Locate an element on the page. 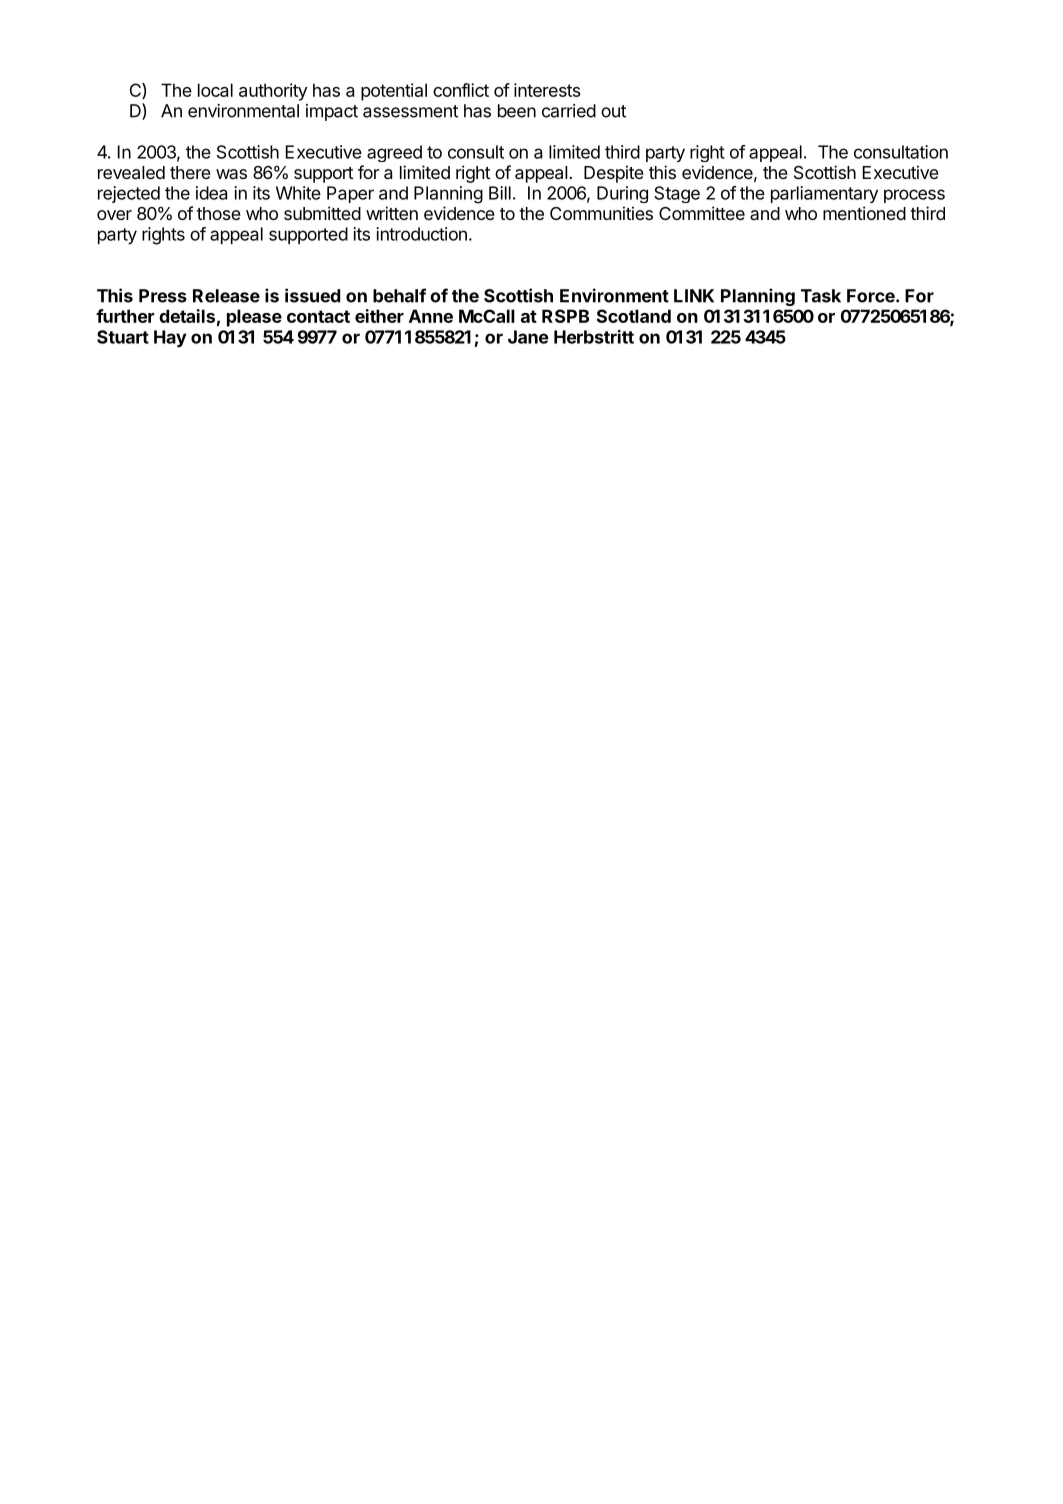 The height and width of the document is (1504, 1063). Despite is located at coordinates (614, 174).
